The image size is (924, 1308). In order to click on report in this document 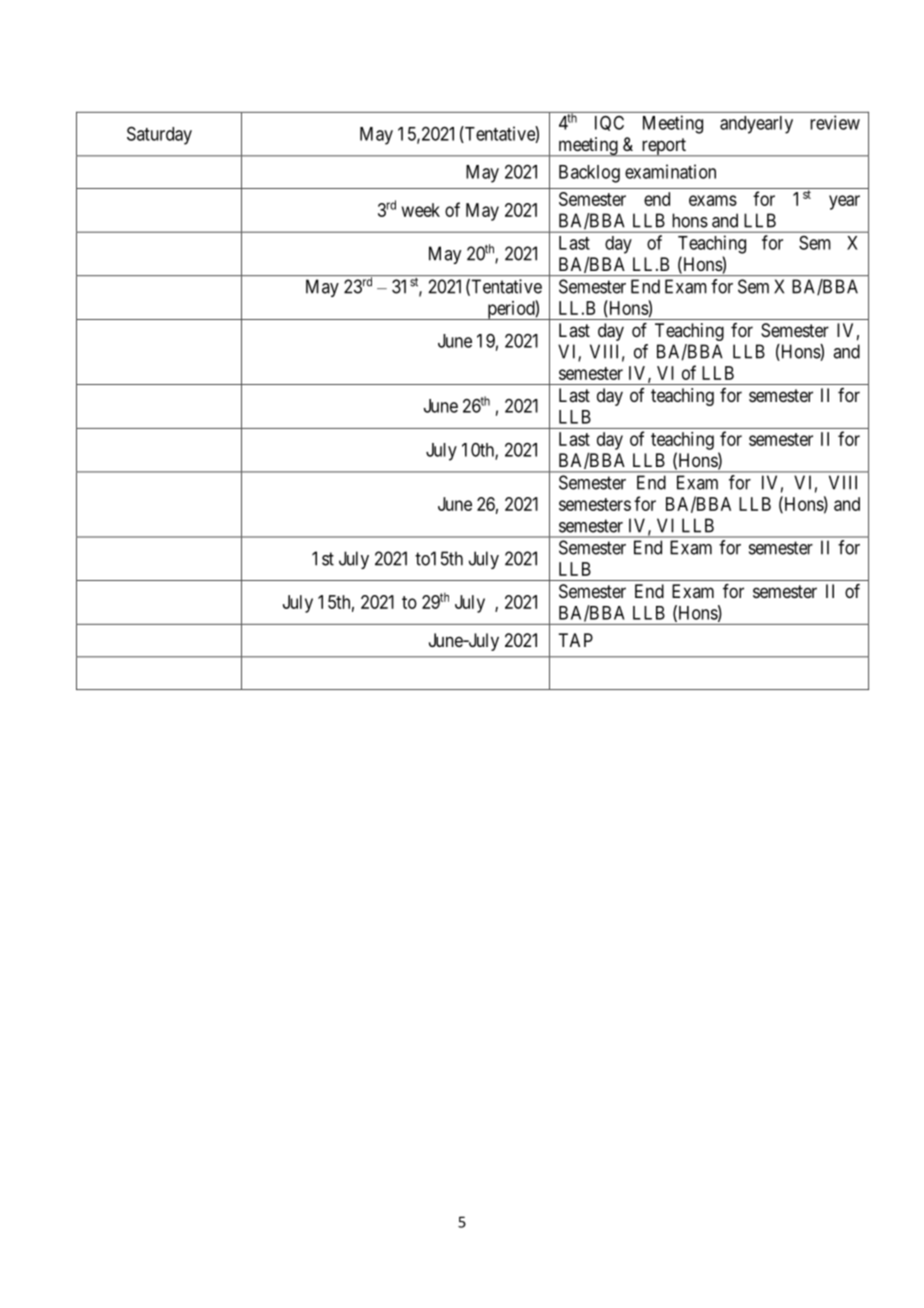, I will do `click(664, 147)`.
